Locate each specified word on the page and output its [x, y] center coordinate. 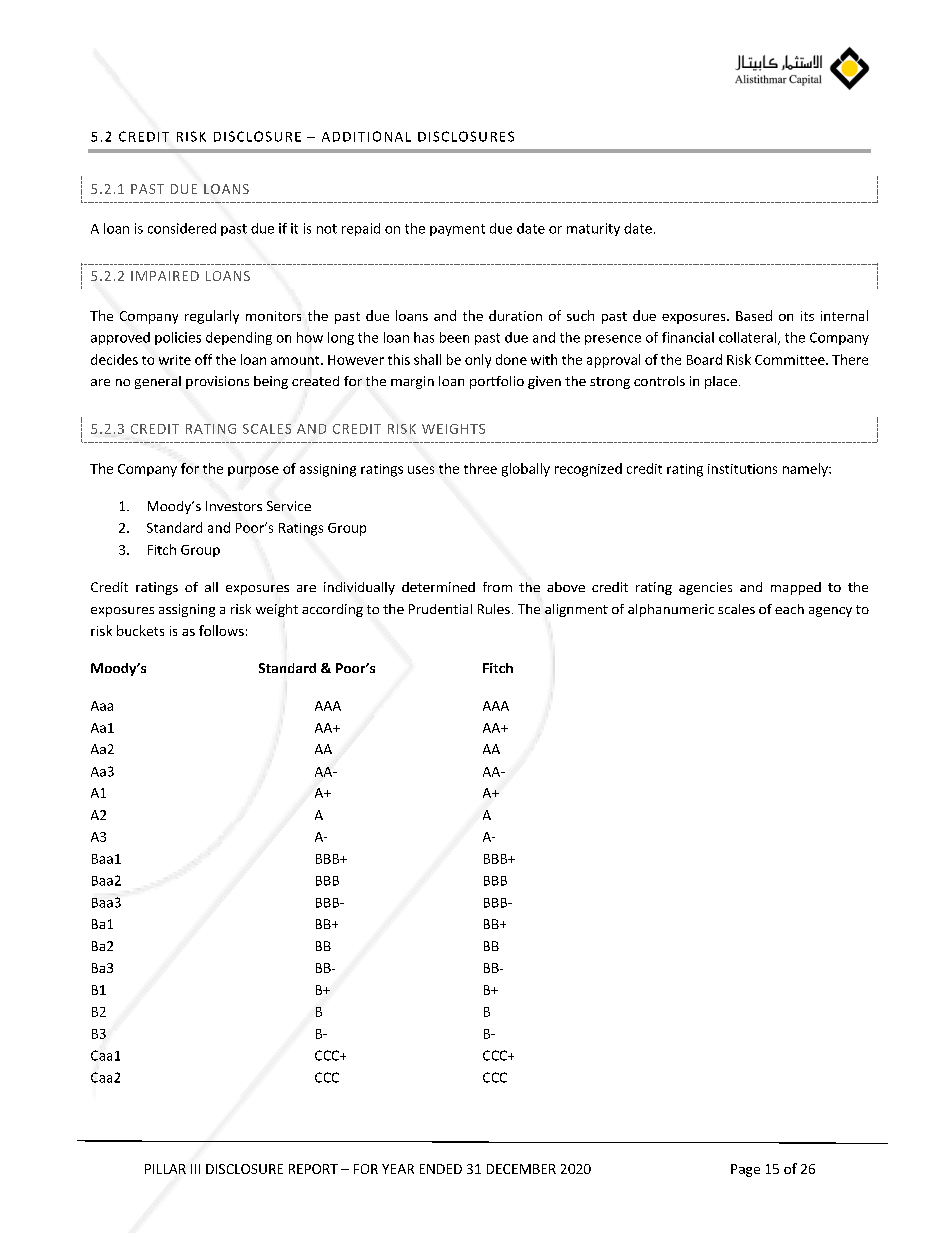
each [789, 609]
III [195, 1169]
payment [457, 230]
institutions [742, 469]
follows [221, 630]
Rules [494, 609]
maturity [593, 229]
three [480, 468]
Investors [234, 506]
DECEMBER [521, 1169]
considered [182, 228]
